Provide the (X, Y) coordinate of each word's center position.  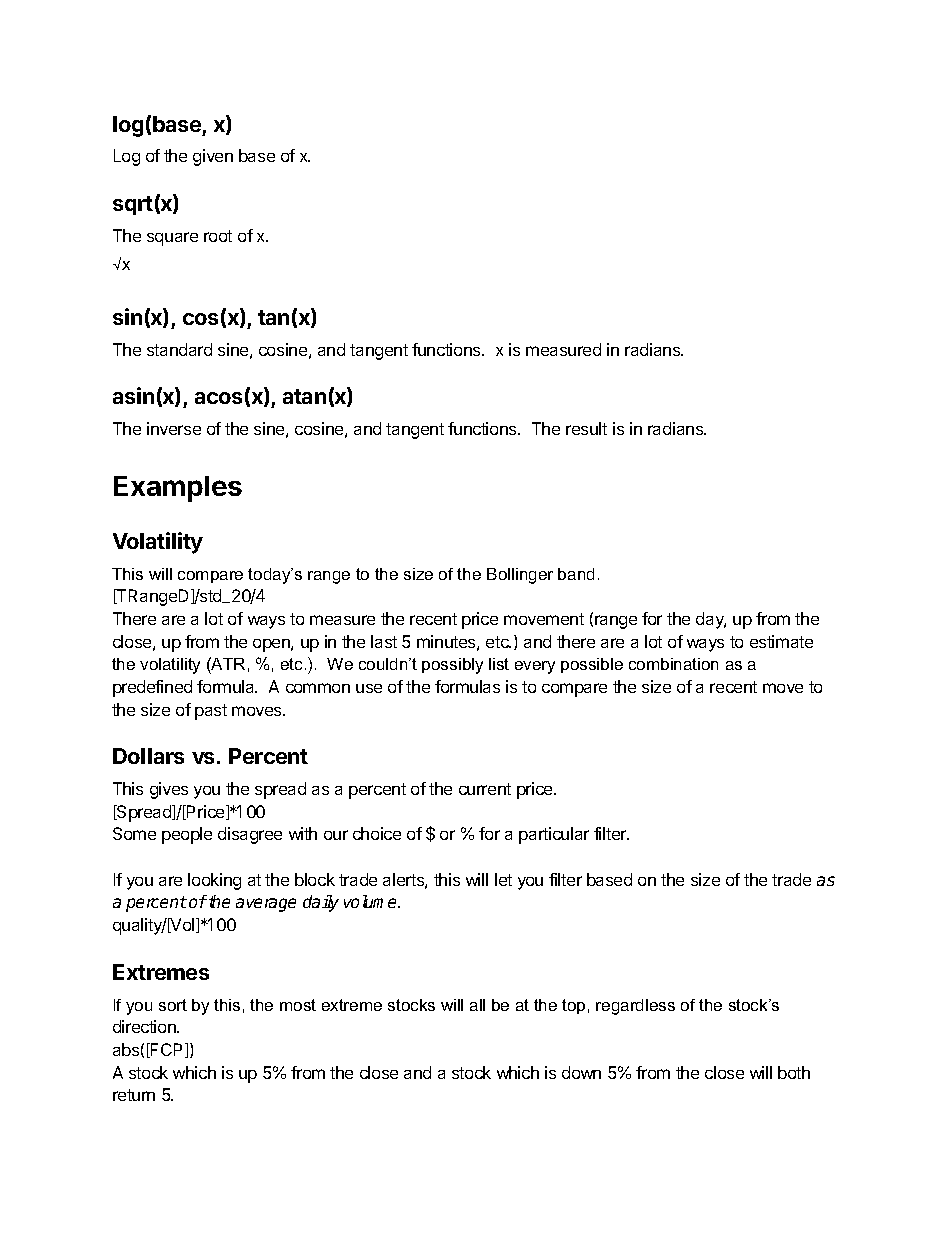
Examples (178, 489)
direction (145, 1026)
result (586, 428)
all (477, 1005)
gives (169, 790)
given (213, 157)
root (218, 236)
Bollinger (520, 576)
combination (673, 664)
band (576, 574)
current (485, 789)
